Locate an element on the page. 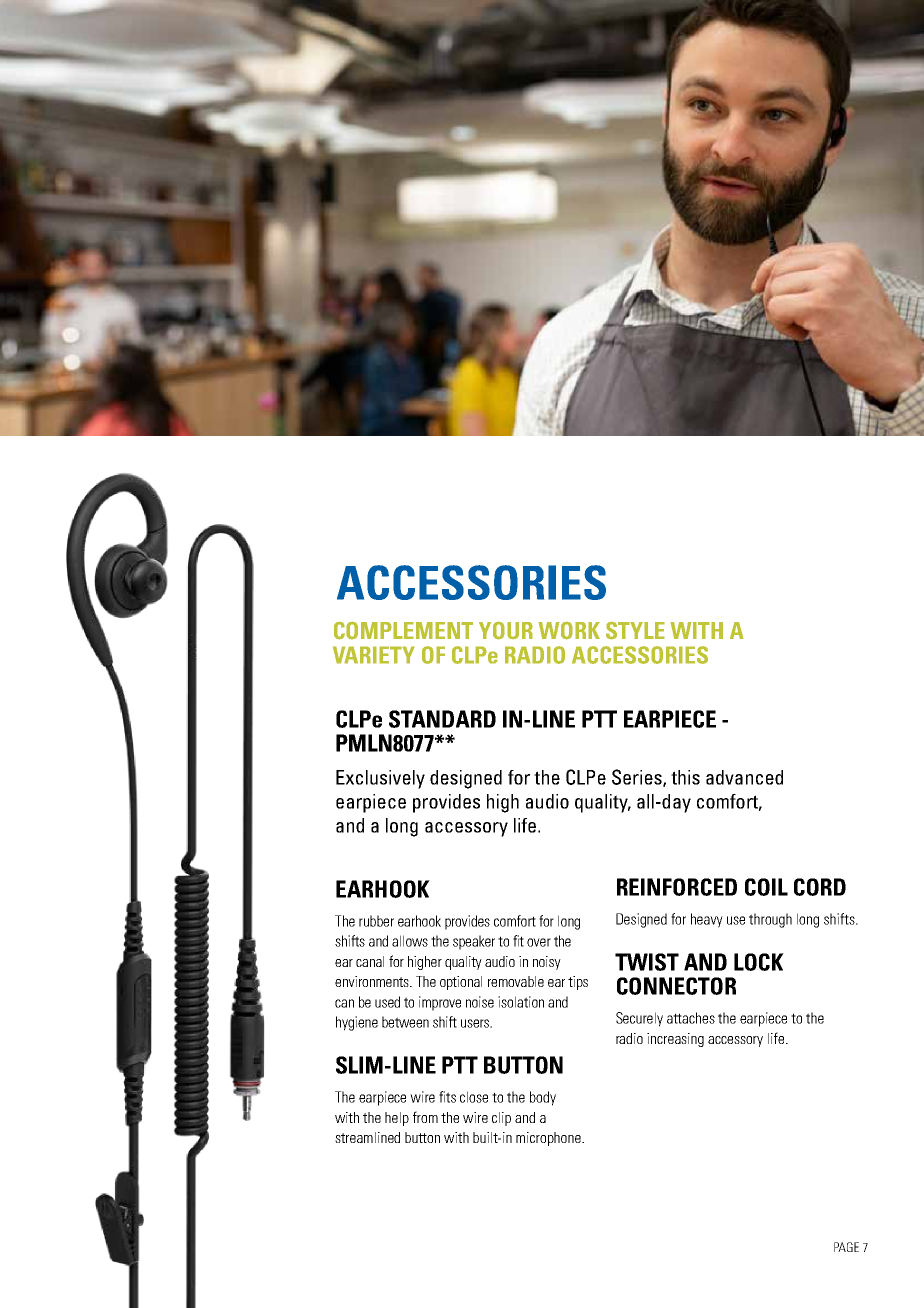  WORK is located at coordinates (569, 630).
